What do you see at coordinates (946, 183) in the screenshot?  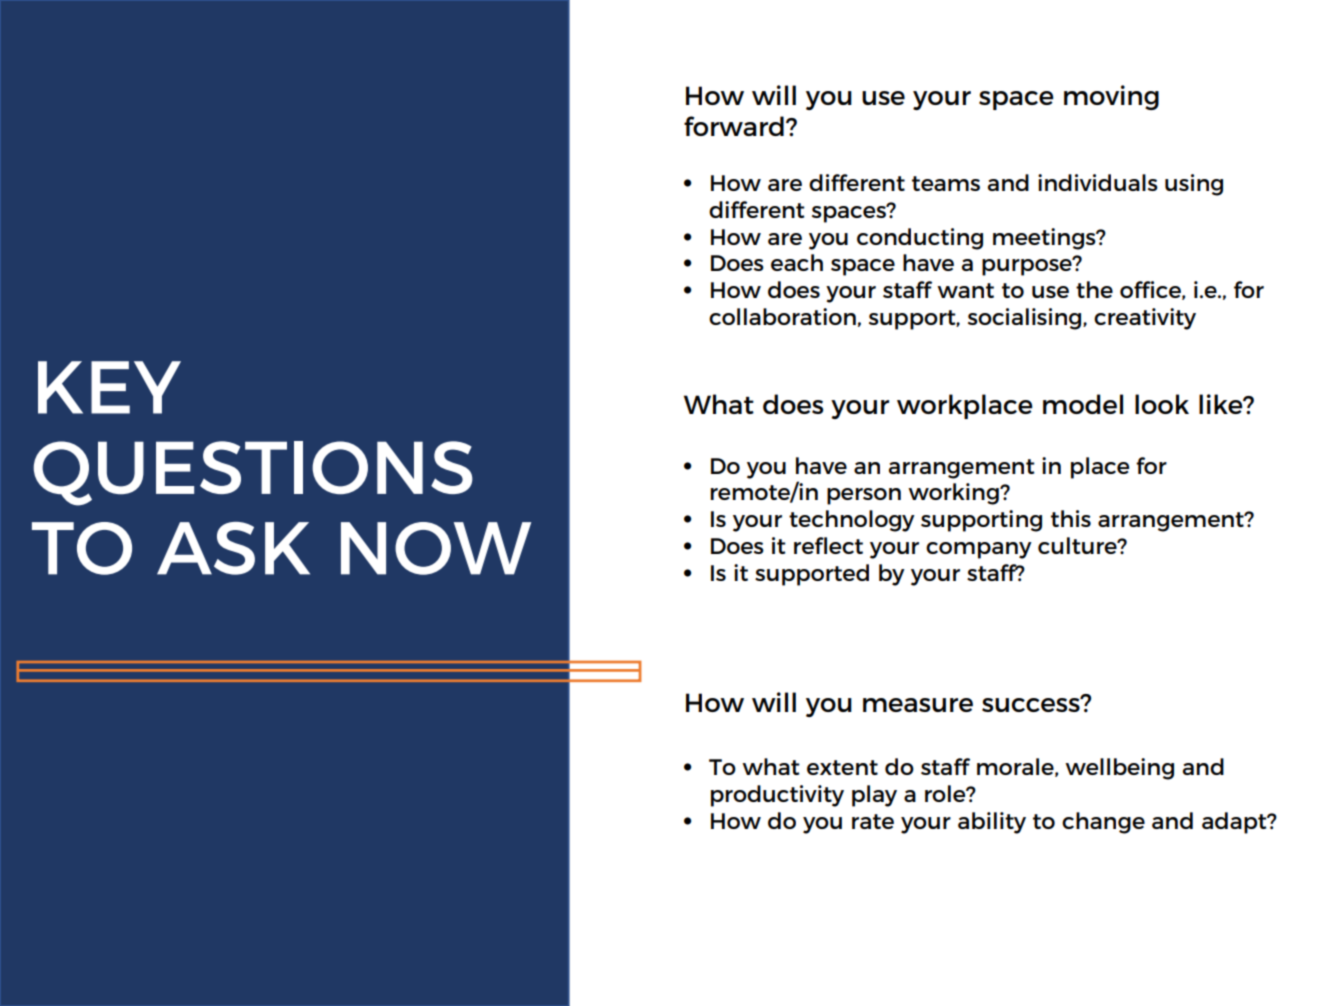 I see `teams` at bounding box center [946, 183].
